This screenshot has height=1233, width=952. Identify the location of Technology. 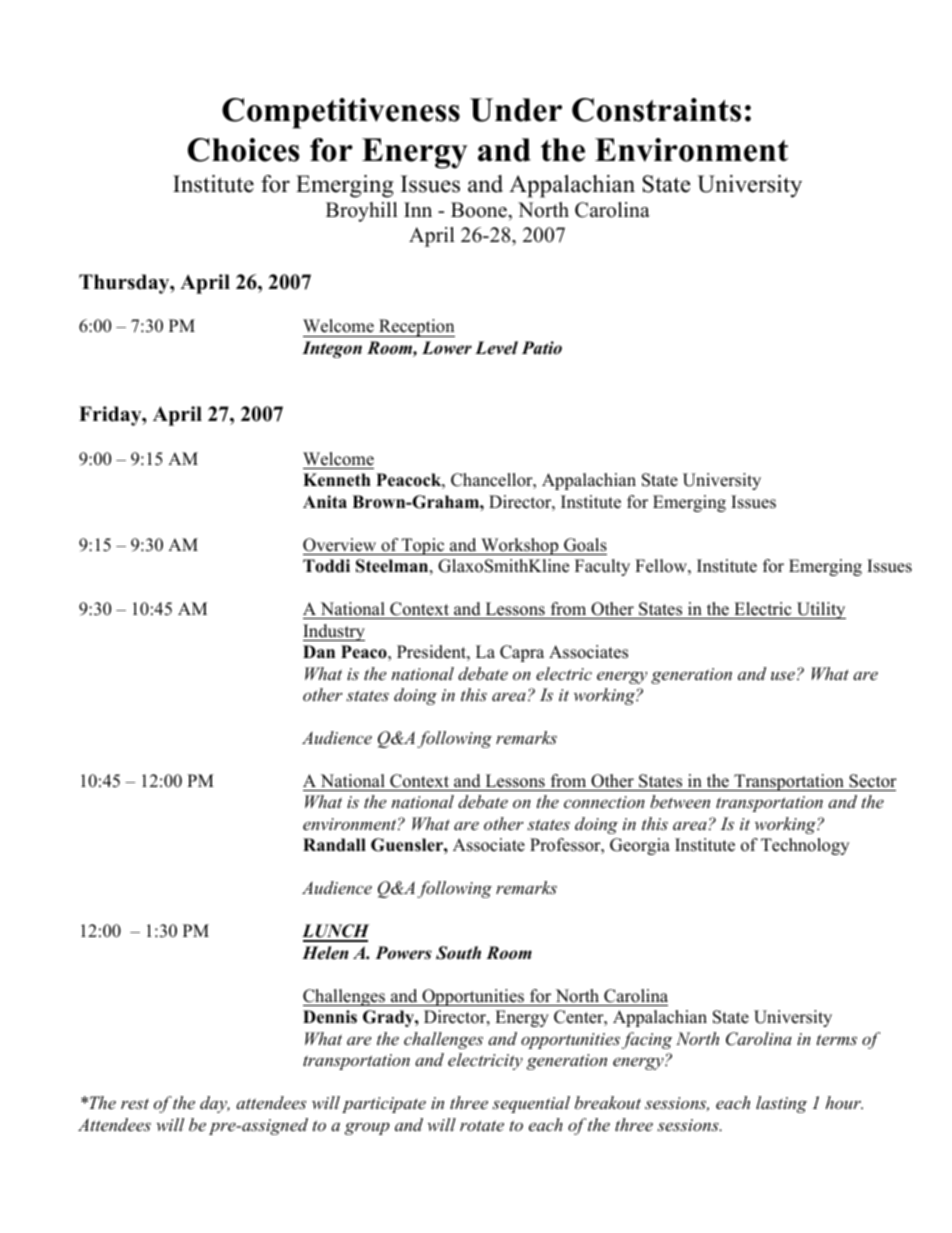
(805, 846).
